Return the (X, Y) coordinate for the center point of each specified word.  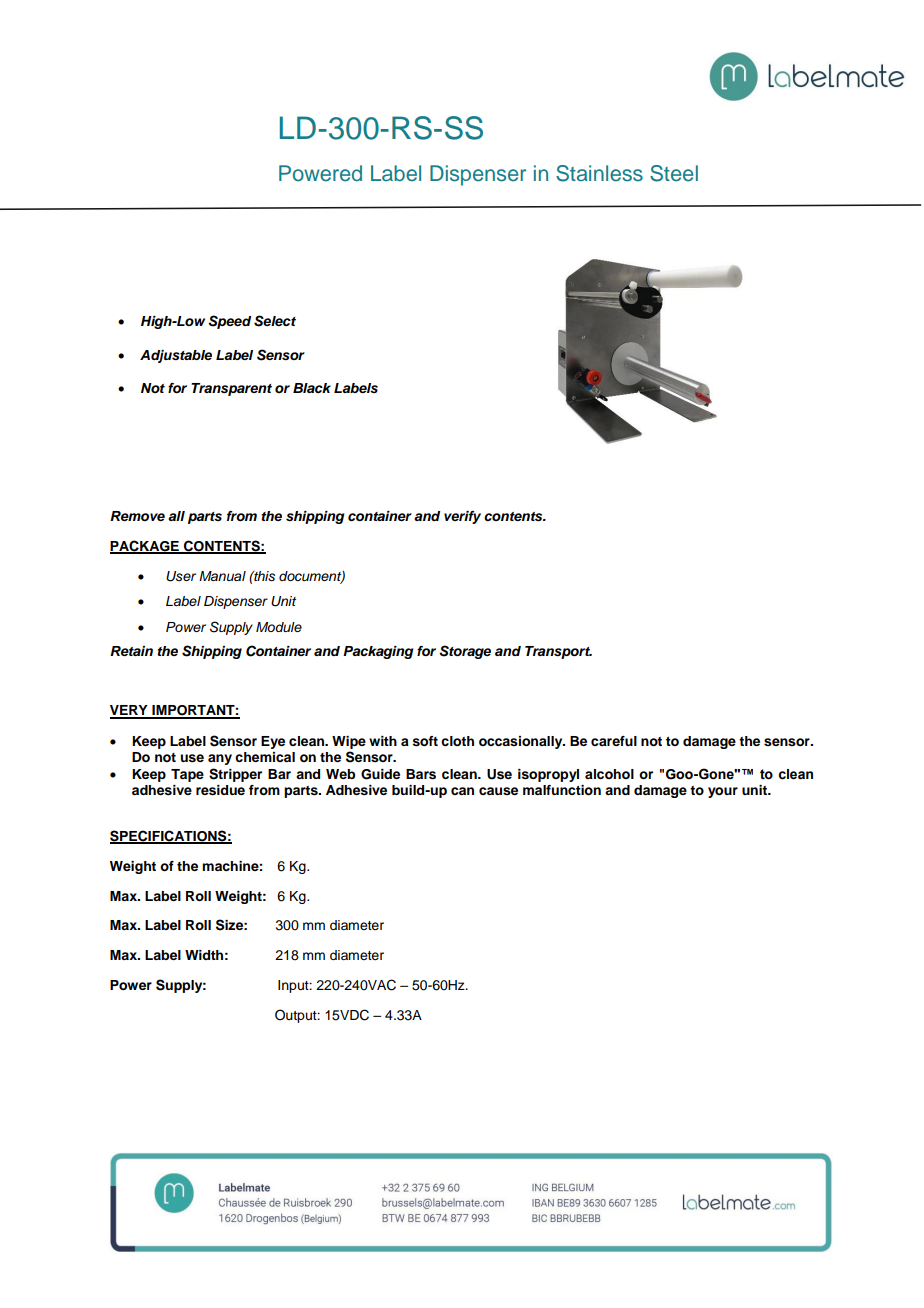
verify (462, 517)
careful (614, 741)
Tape (187, 775)
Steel (674, 173)
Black (312, 388)
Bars (421, 774)
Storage (465, 652)
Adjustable (176, 356)
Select (275, 321)
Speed (229, 322)
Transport (558, 652)
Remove (137, 516)
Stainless (599, 173)
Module (279, 627)
